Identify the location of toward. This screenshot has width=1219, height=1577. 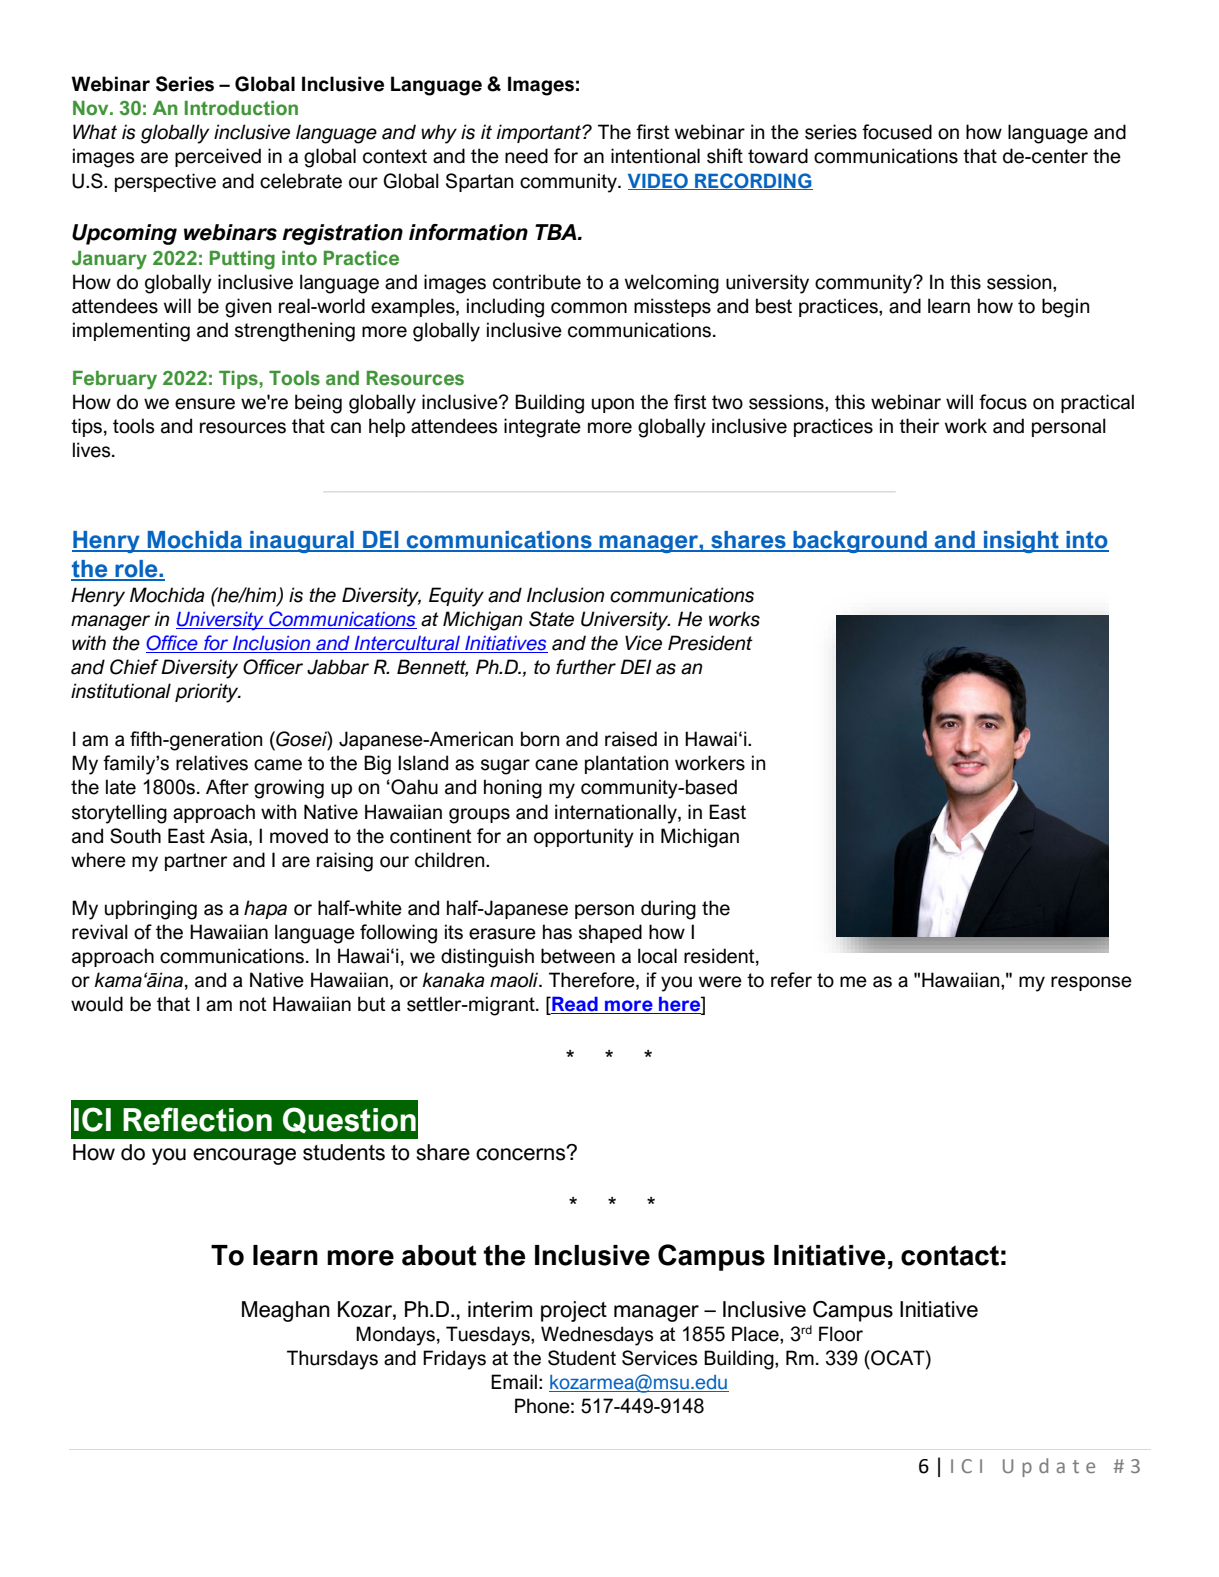
(778, 156).
